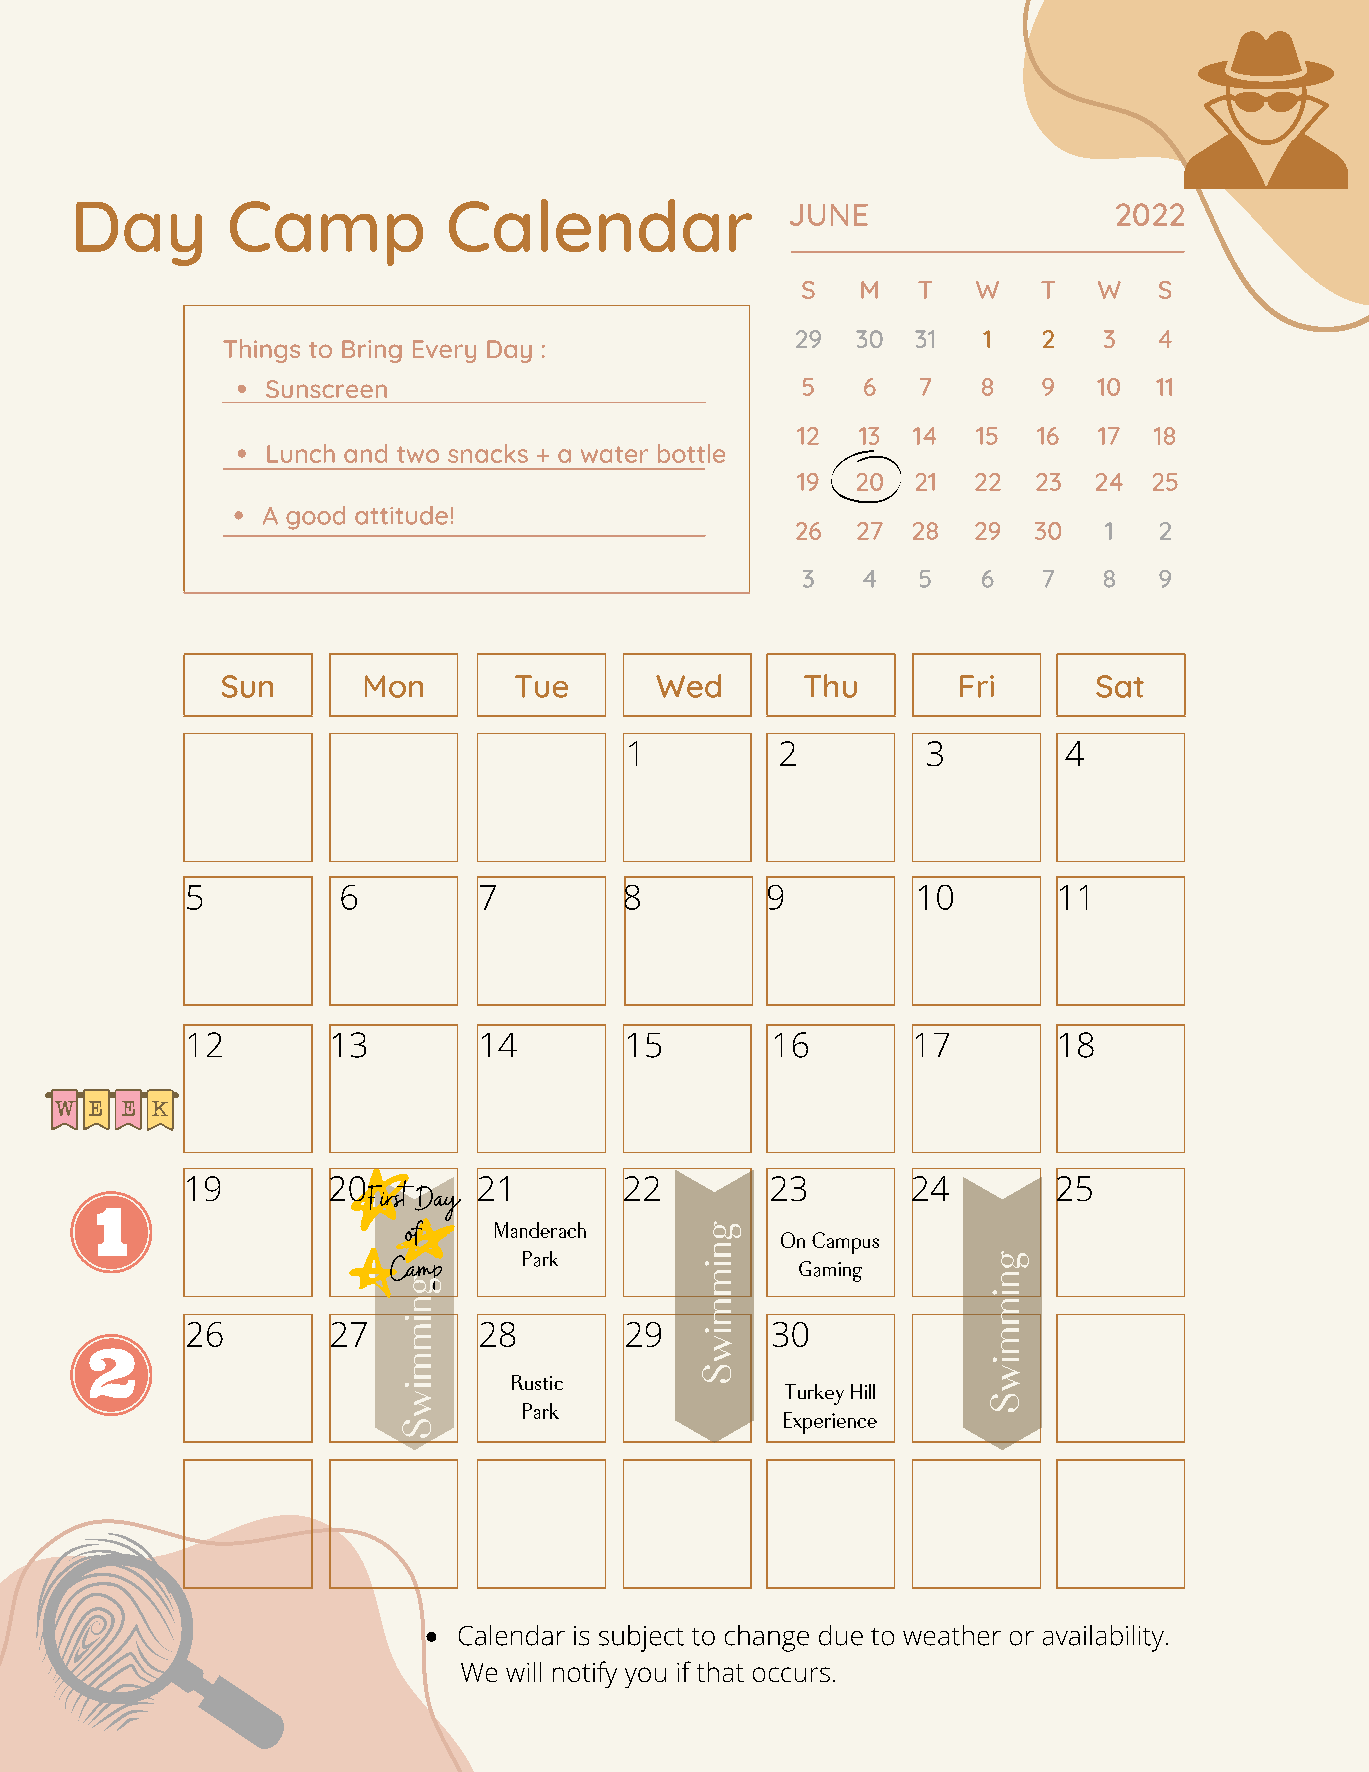  I want to click on subject, so click(641, 1638).
